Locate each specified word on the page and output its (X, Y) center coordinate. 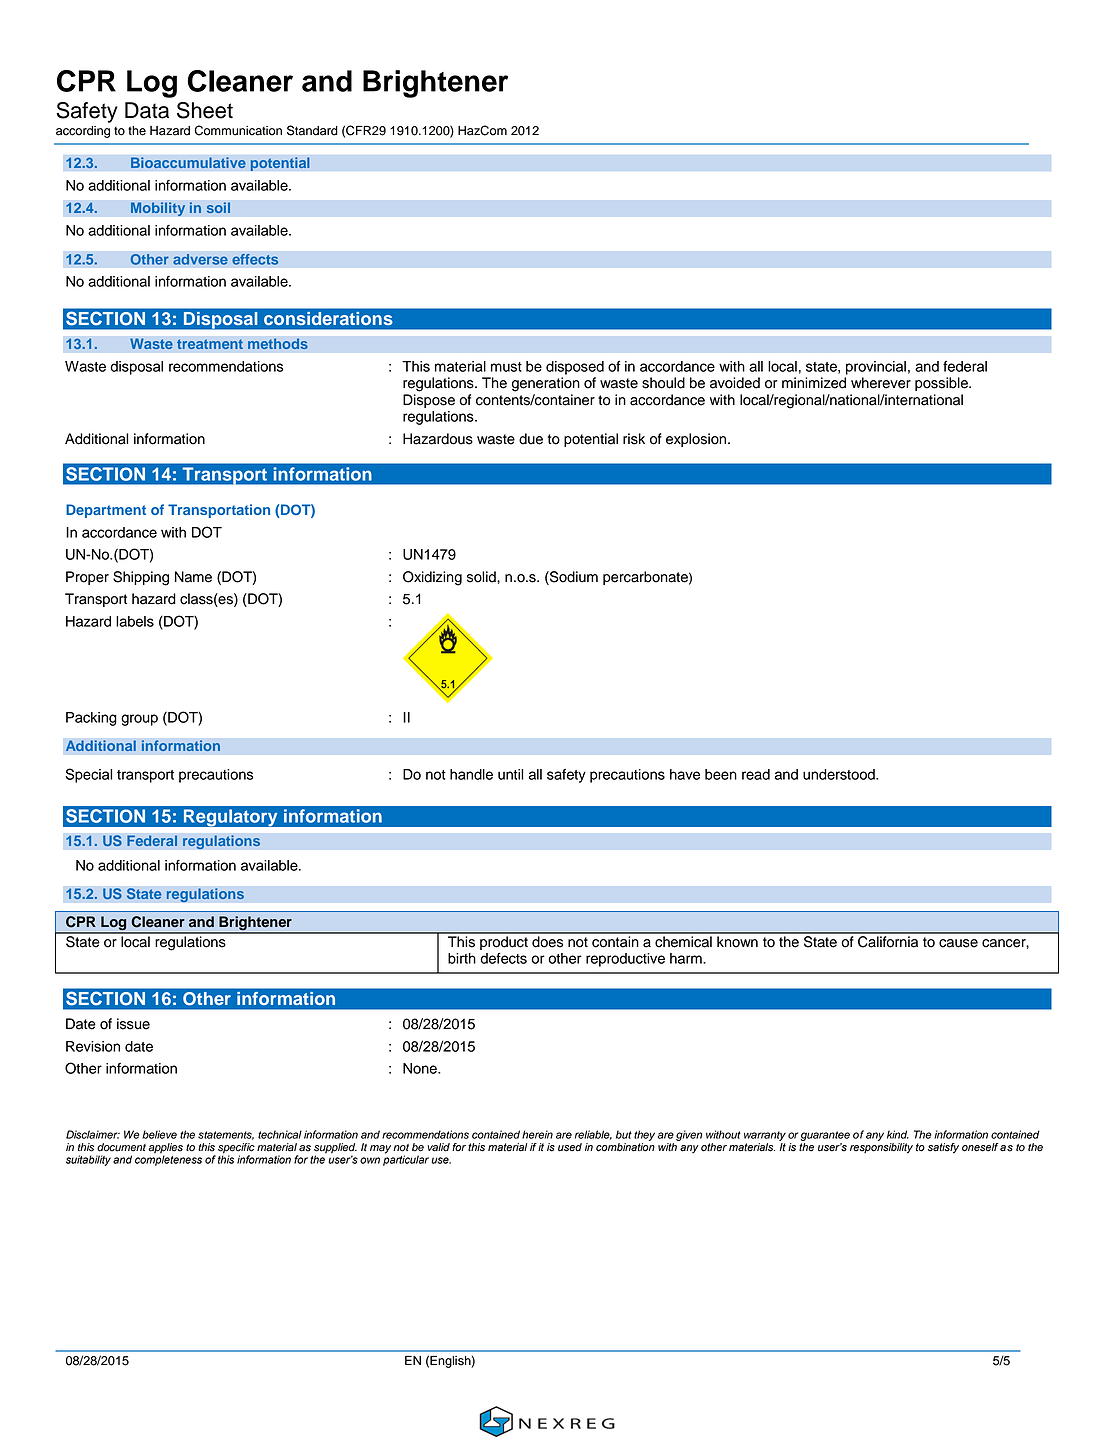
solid (482, 577)
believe (159, 1134)
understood (840, 774)
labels (135, 621)
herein (537, 1134)
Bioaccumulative (188, 162)
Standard (312, 130)
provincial (876, 368)
